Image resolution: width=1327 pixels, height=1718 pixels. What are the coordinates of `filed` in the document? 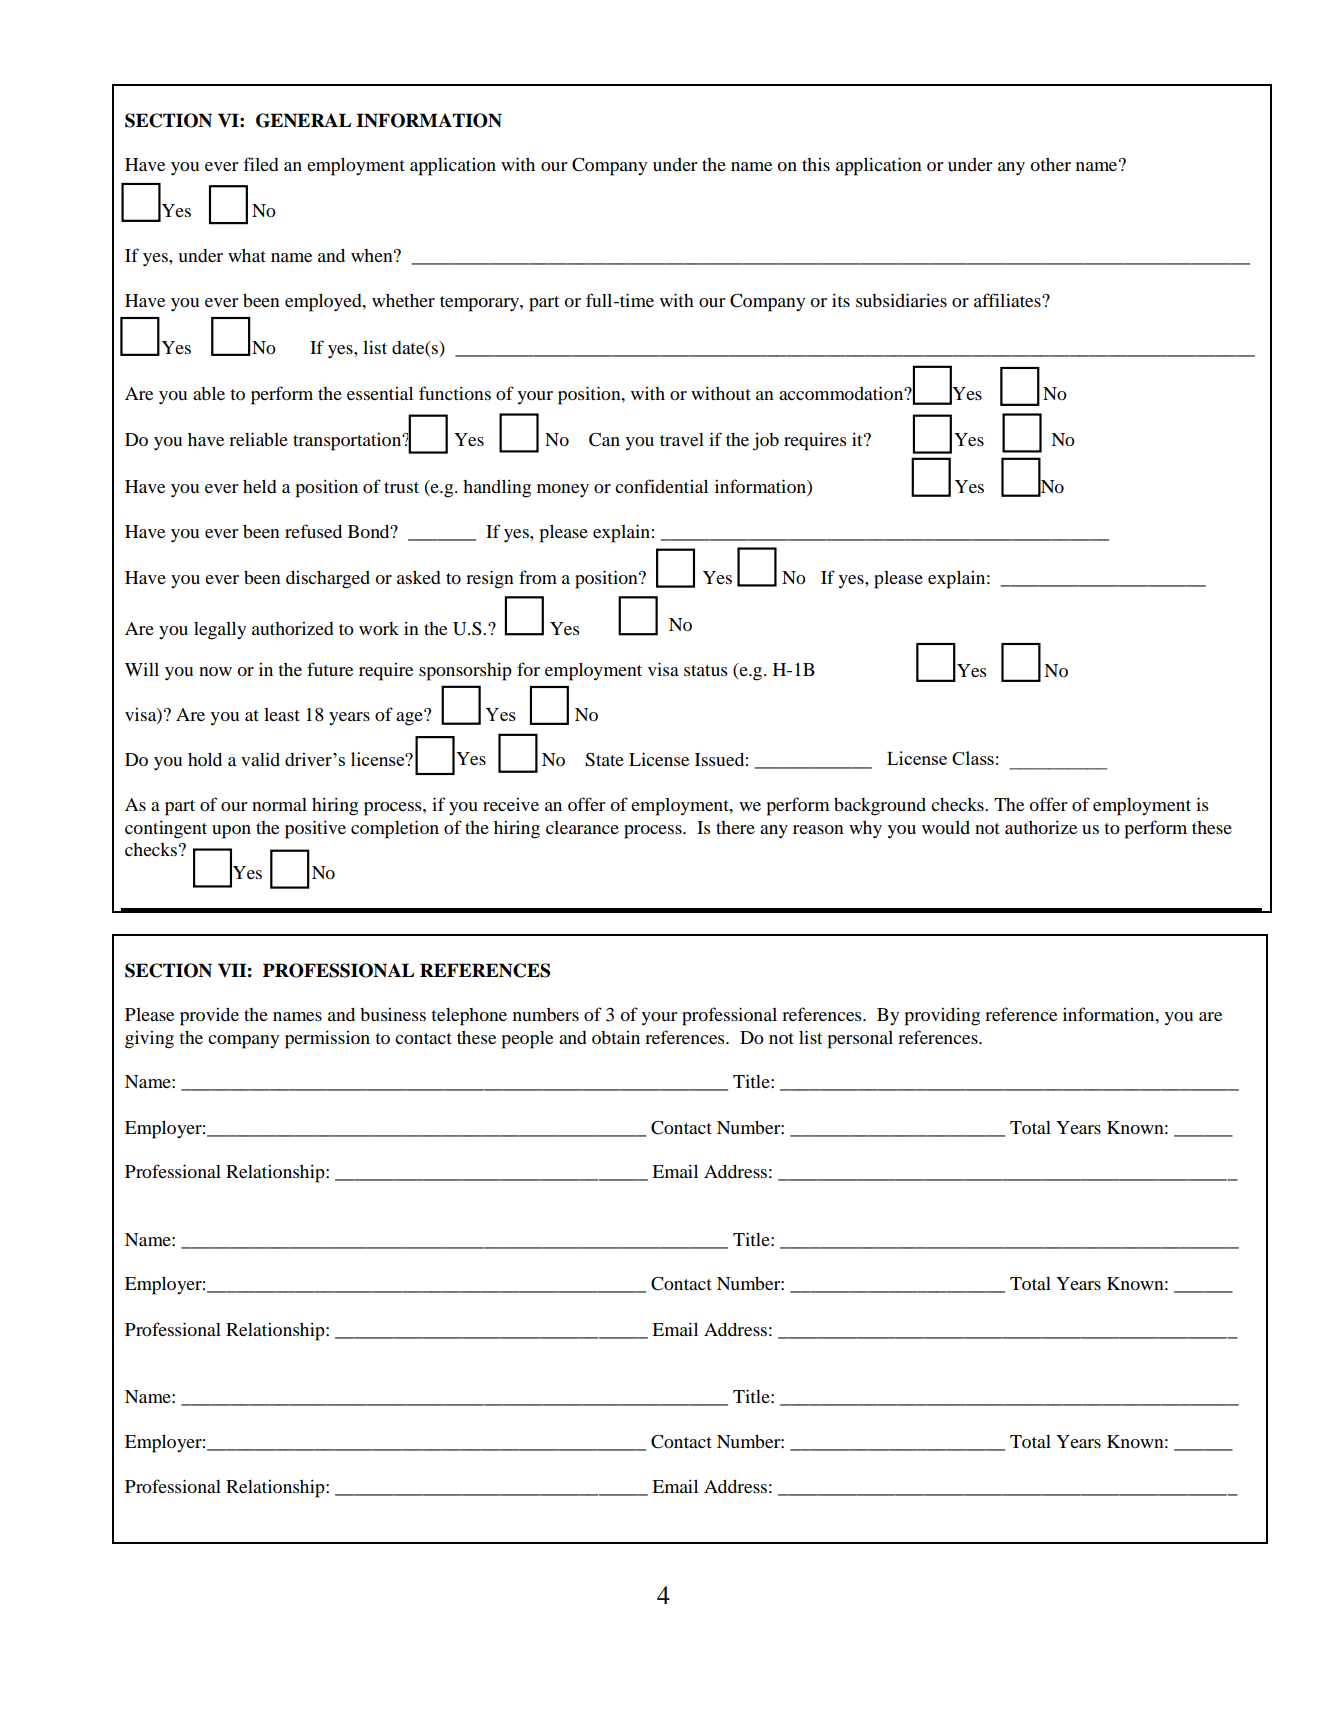 It's located at (261, 164).
